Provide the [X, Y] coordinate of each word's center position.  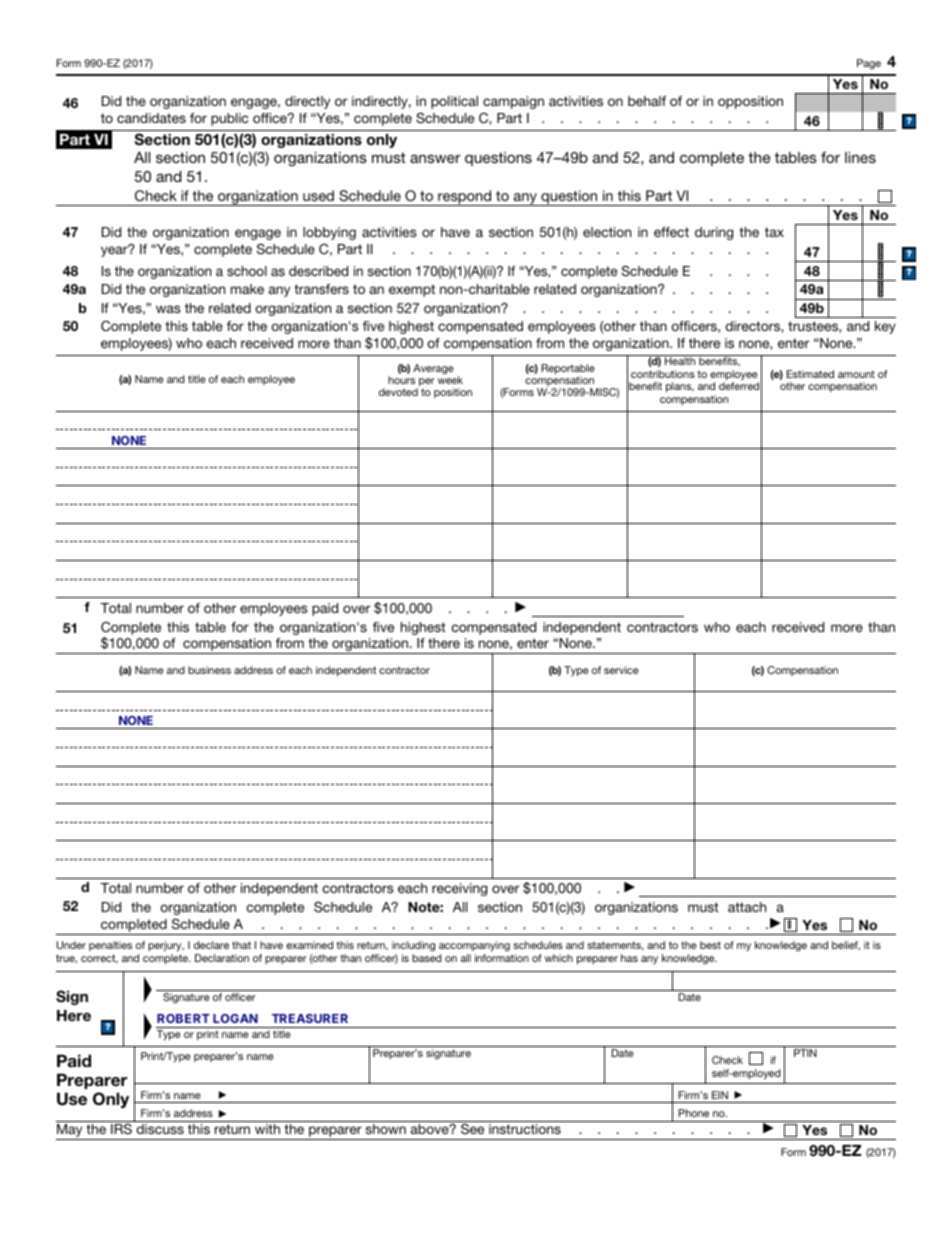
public [229, 119]
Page [869, 64]
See [473, 1127]
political [454, 102]
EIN [720, 1095]
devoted [398, 392]
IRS [121, 1127]
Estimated [810, 374]
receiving [459, 889]
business [209, 670]
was [168, 309]
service [621, 670]
